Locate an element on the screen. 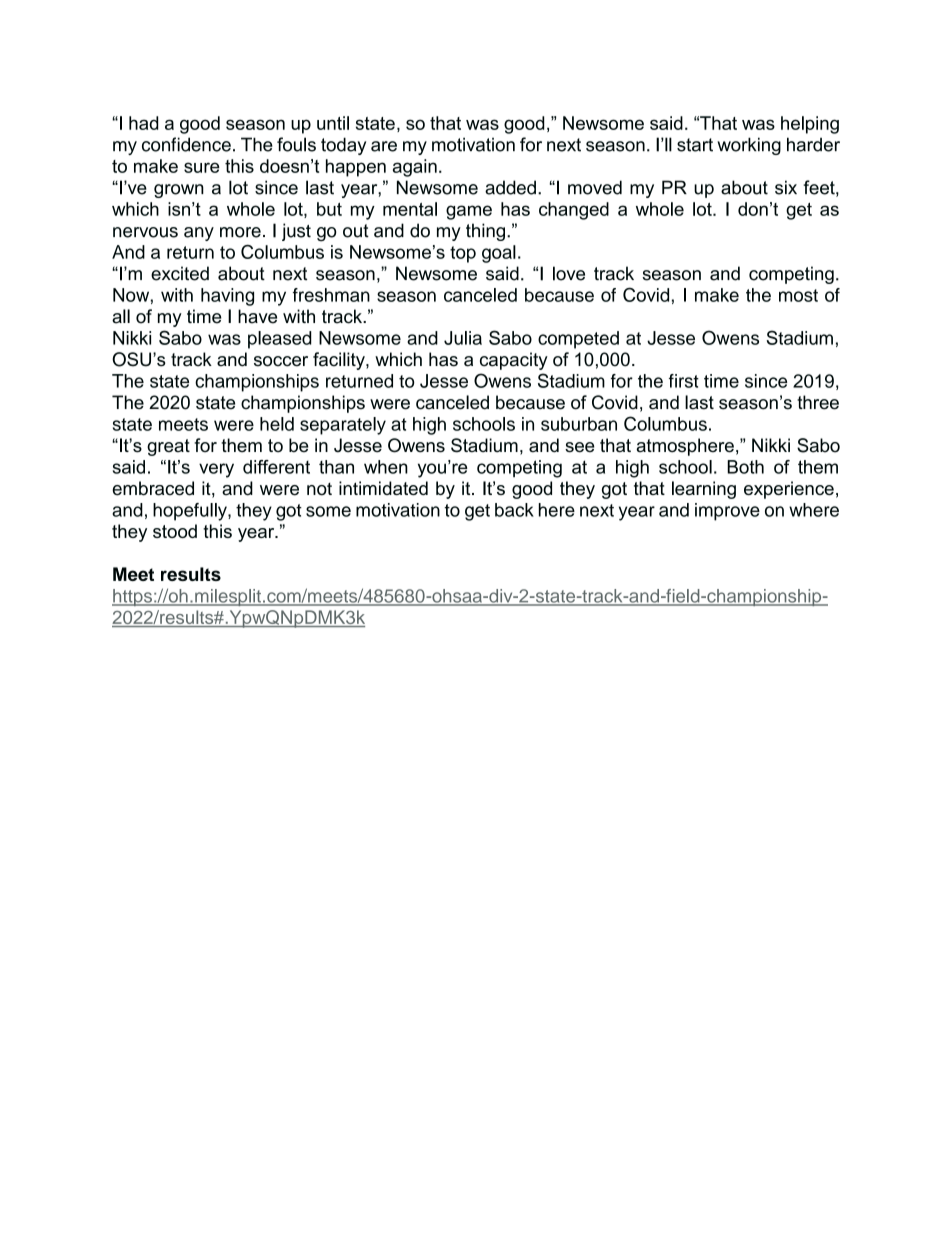  confidence is located at coordinates (186, 144).
